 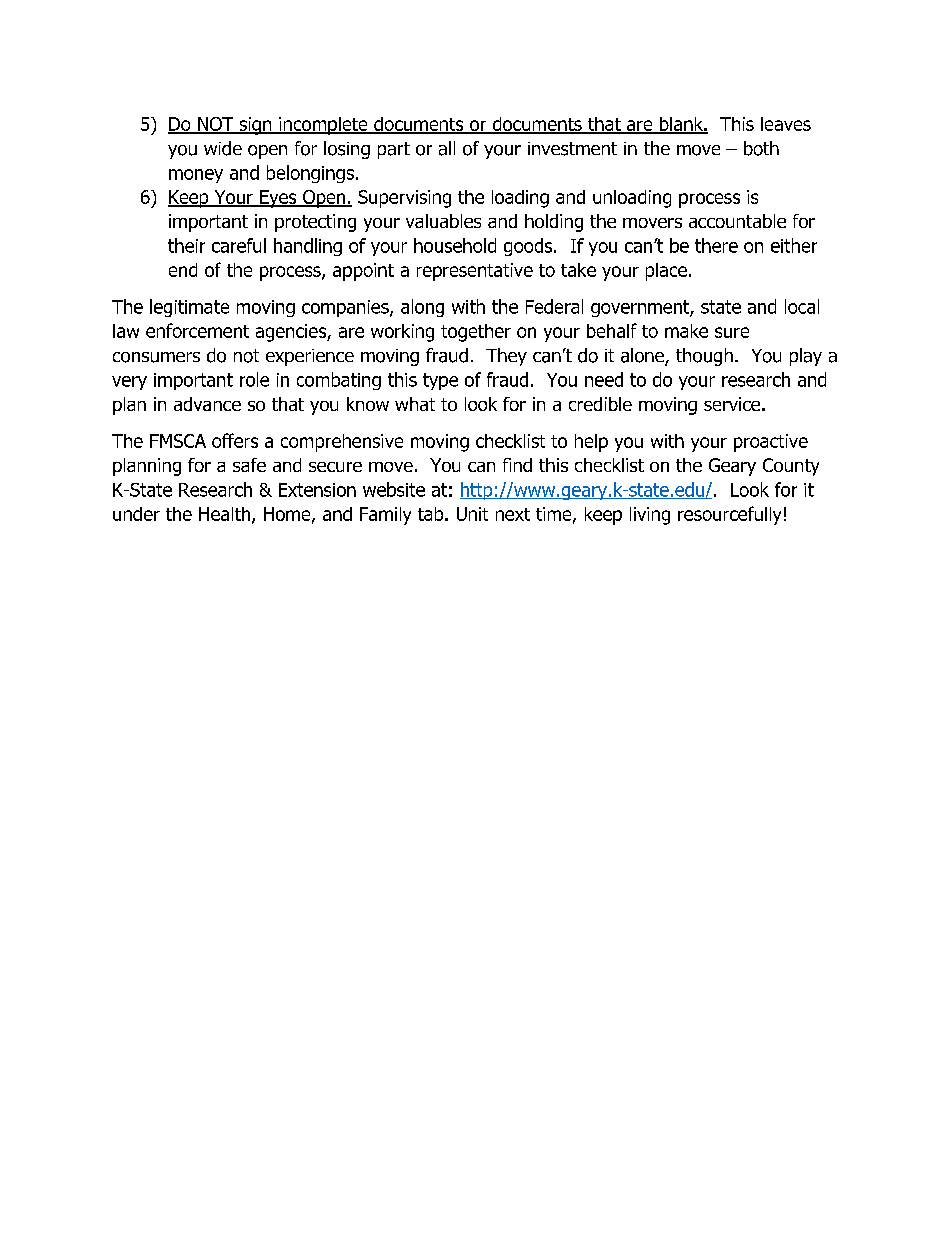 What do you see at coordinates (223, 148) in the screenshot?
I see `wide` at bounding box center [223, 148].
